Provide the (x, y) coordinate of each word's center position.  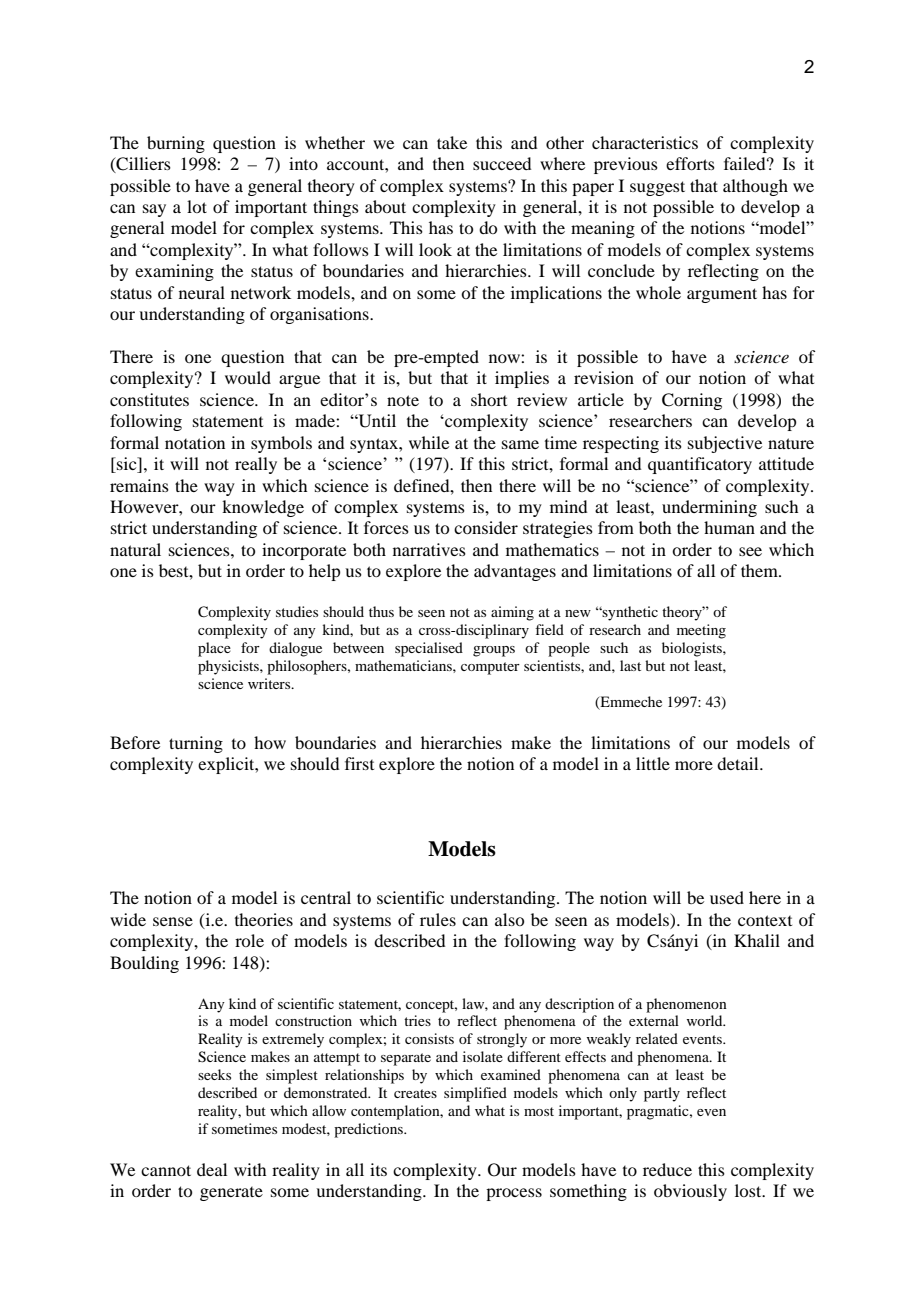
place (214, 649)
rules (438, 919)
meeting (701, 631)
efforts (690, 163)
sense (173, 921)
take (452, 142)
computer (490, 668)
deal (212, 1169)
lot (197, 206)
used (727, 897)
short (489, 399)
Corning (692, 401)
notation (195, 442)
